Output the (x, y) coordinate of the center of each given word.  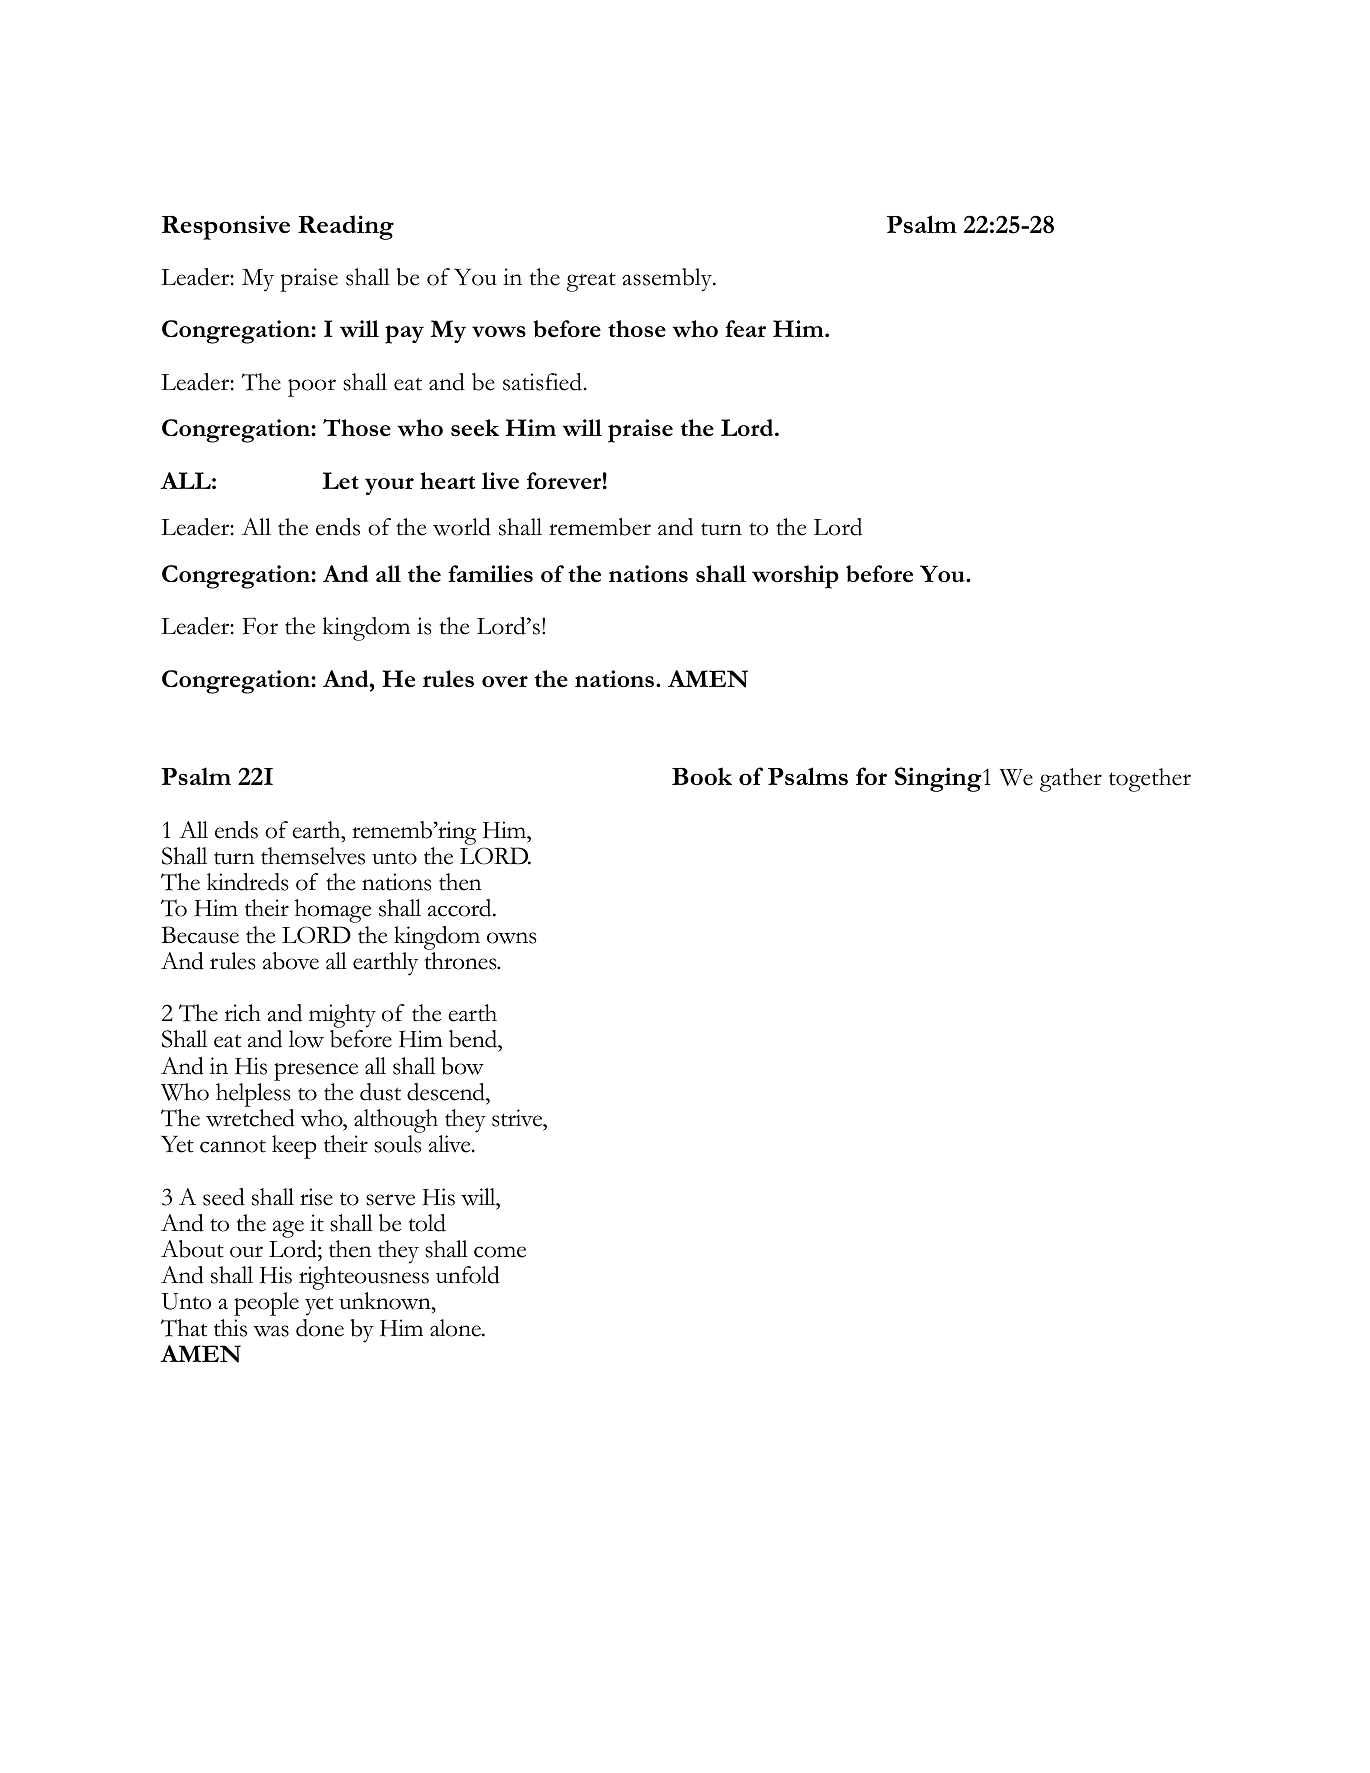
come (500, 1252)
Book (702, 776)
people (266, 1304)
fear (745, 329)
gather (1071, 780)
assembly (668, 280)
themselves (313, 856)
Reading (346, 227)
